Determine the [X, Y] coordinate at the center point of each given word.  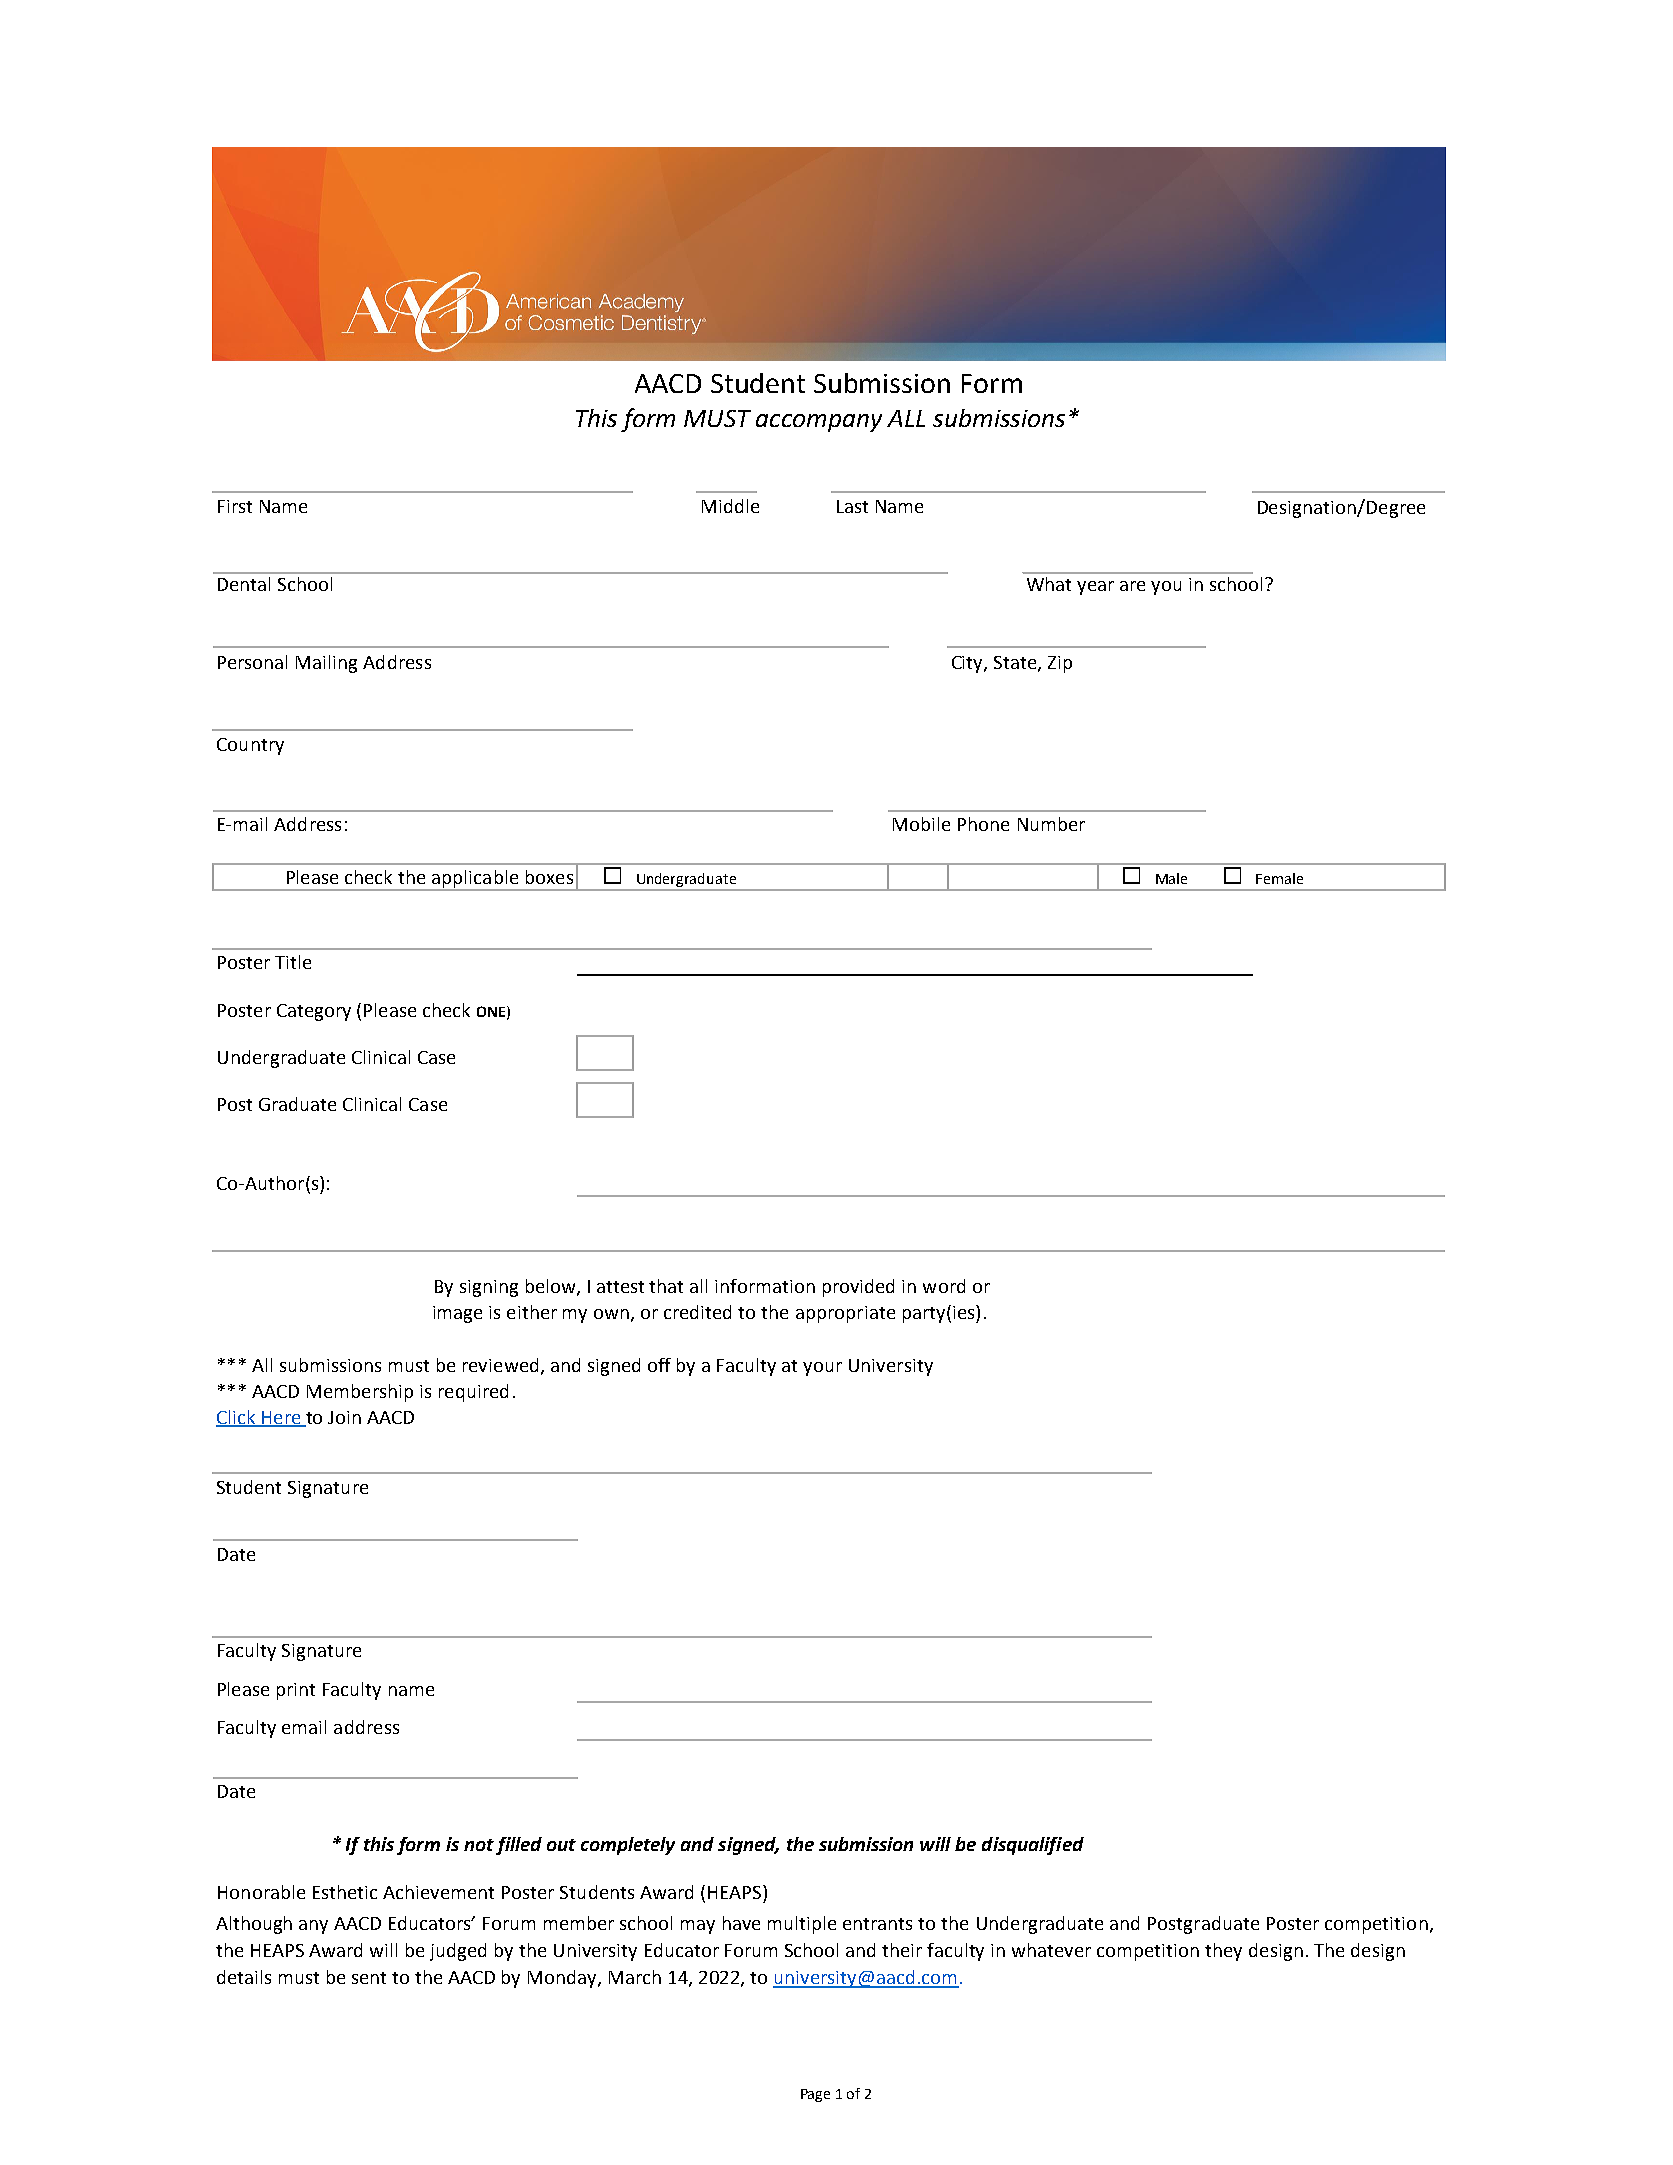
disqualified [1033, 1846]
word [944, 1286]
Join [344, 1417]
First [235, 506]
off [659, 1365]
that [666, 1286]
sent [369, 1978]
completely [628, 1846]
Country [250, 746]
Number [1051, 824]
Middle [730, 506]
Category [314, 1012]
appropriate [845, 1314]
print [296, 1691]
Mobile [921, 824]
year [1095, 588]
